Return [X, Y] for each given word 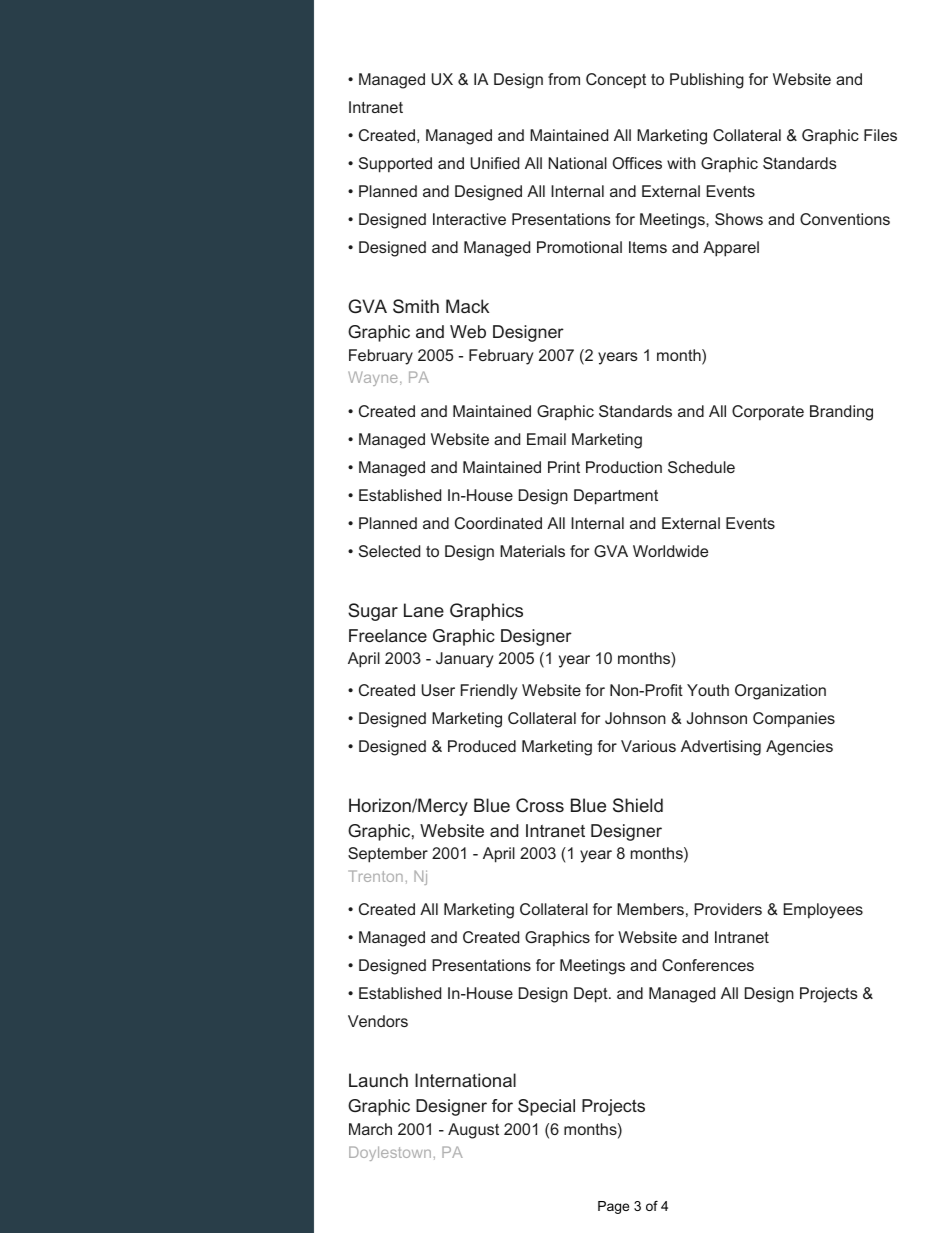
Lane [424, 610]
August [473, 1131]
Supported [395, 165]
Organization [780, 692]
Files [880, 135]
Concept [616, 81]
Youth [708, 690]
